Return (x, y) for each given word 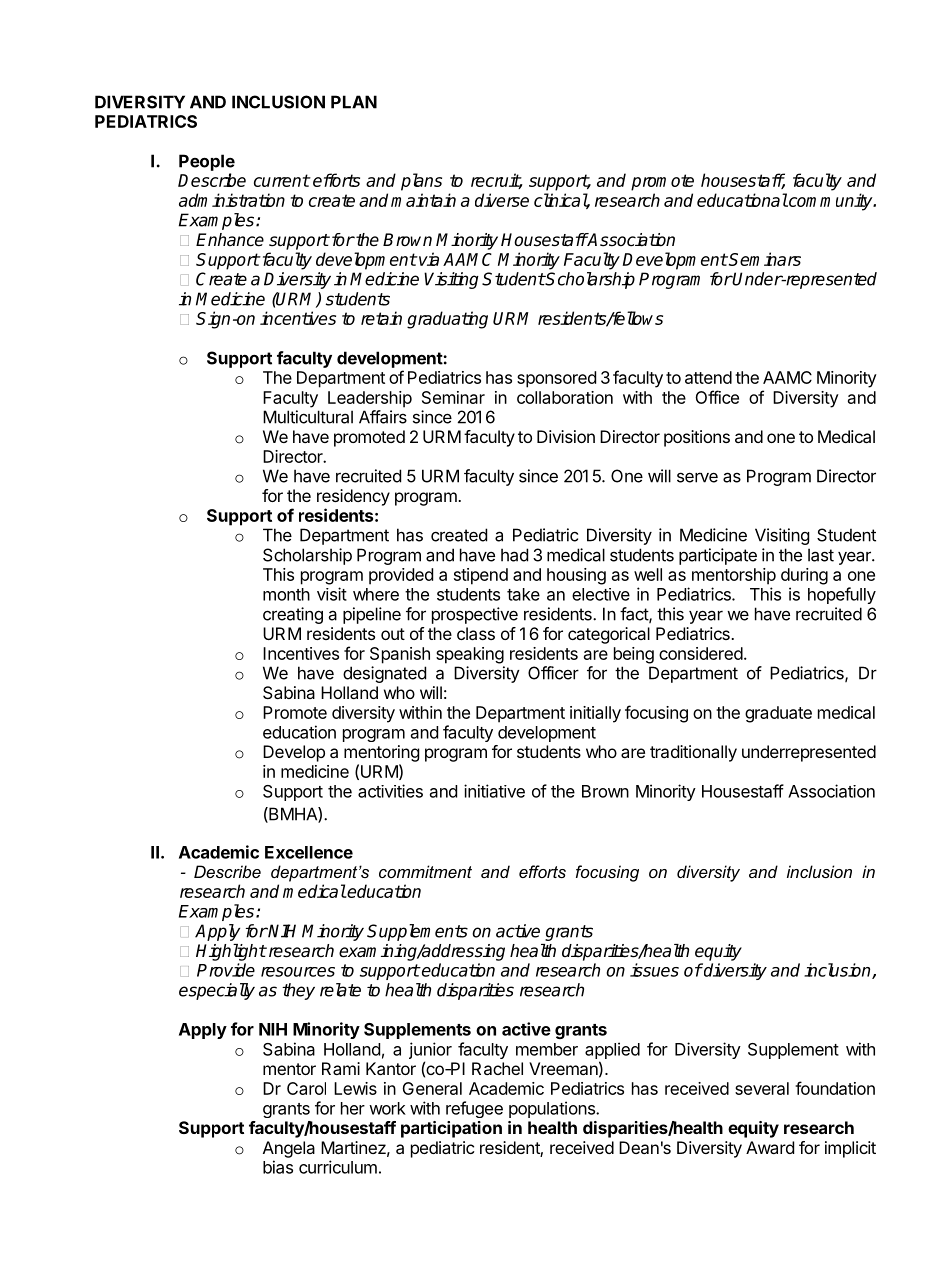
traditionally (693, 753)
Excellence (309, 852)
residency (353, 497)
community (831, 202)
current (282, 180)
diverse (502, 200)
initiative (494, 791)
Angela (289, 1149)
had (514, 555)
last (821, 555)
